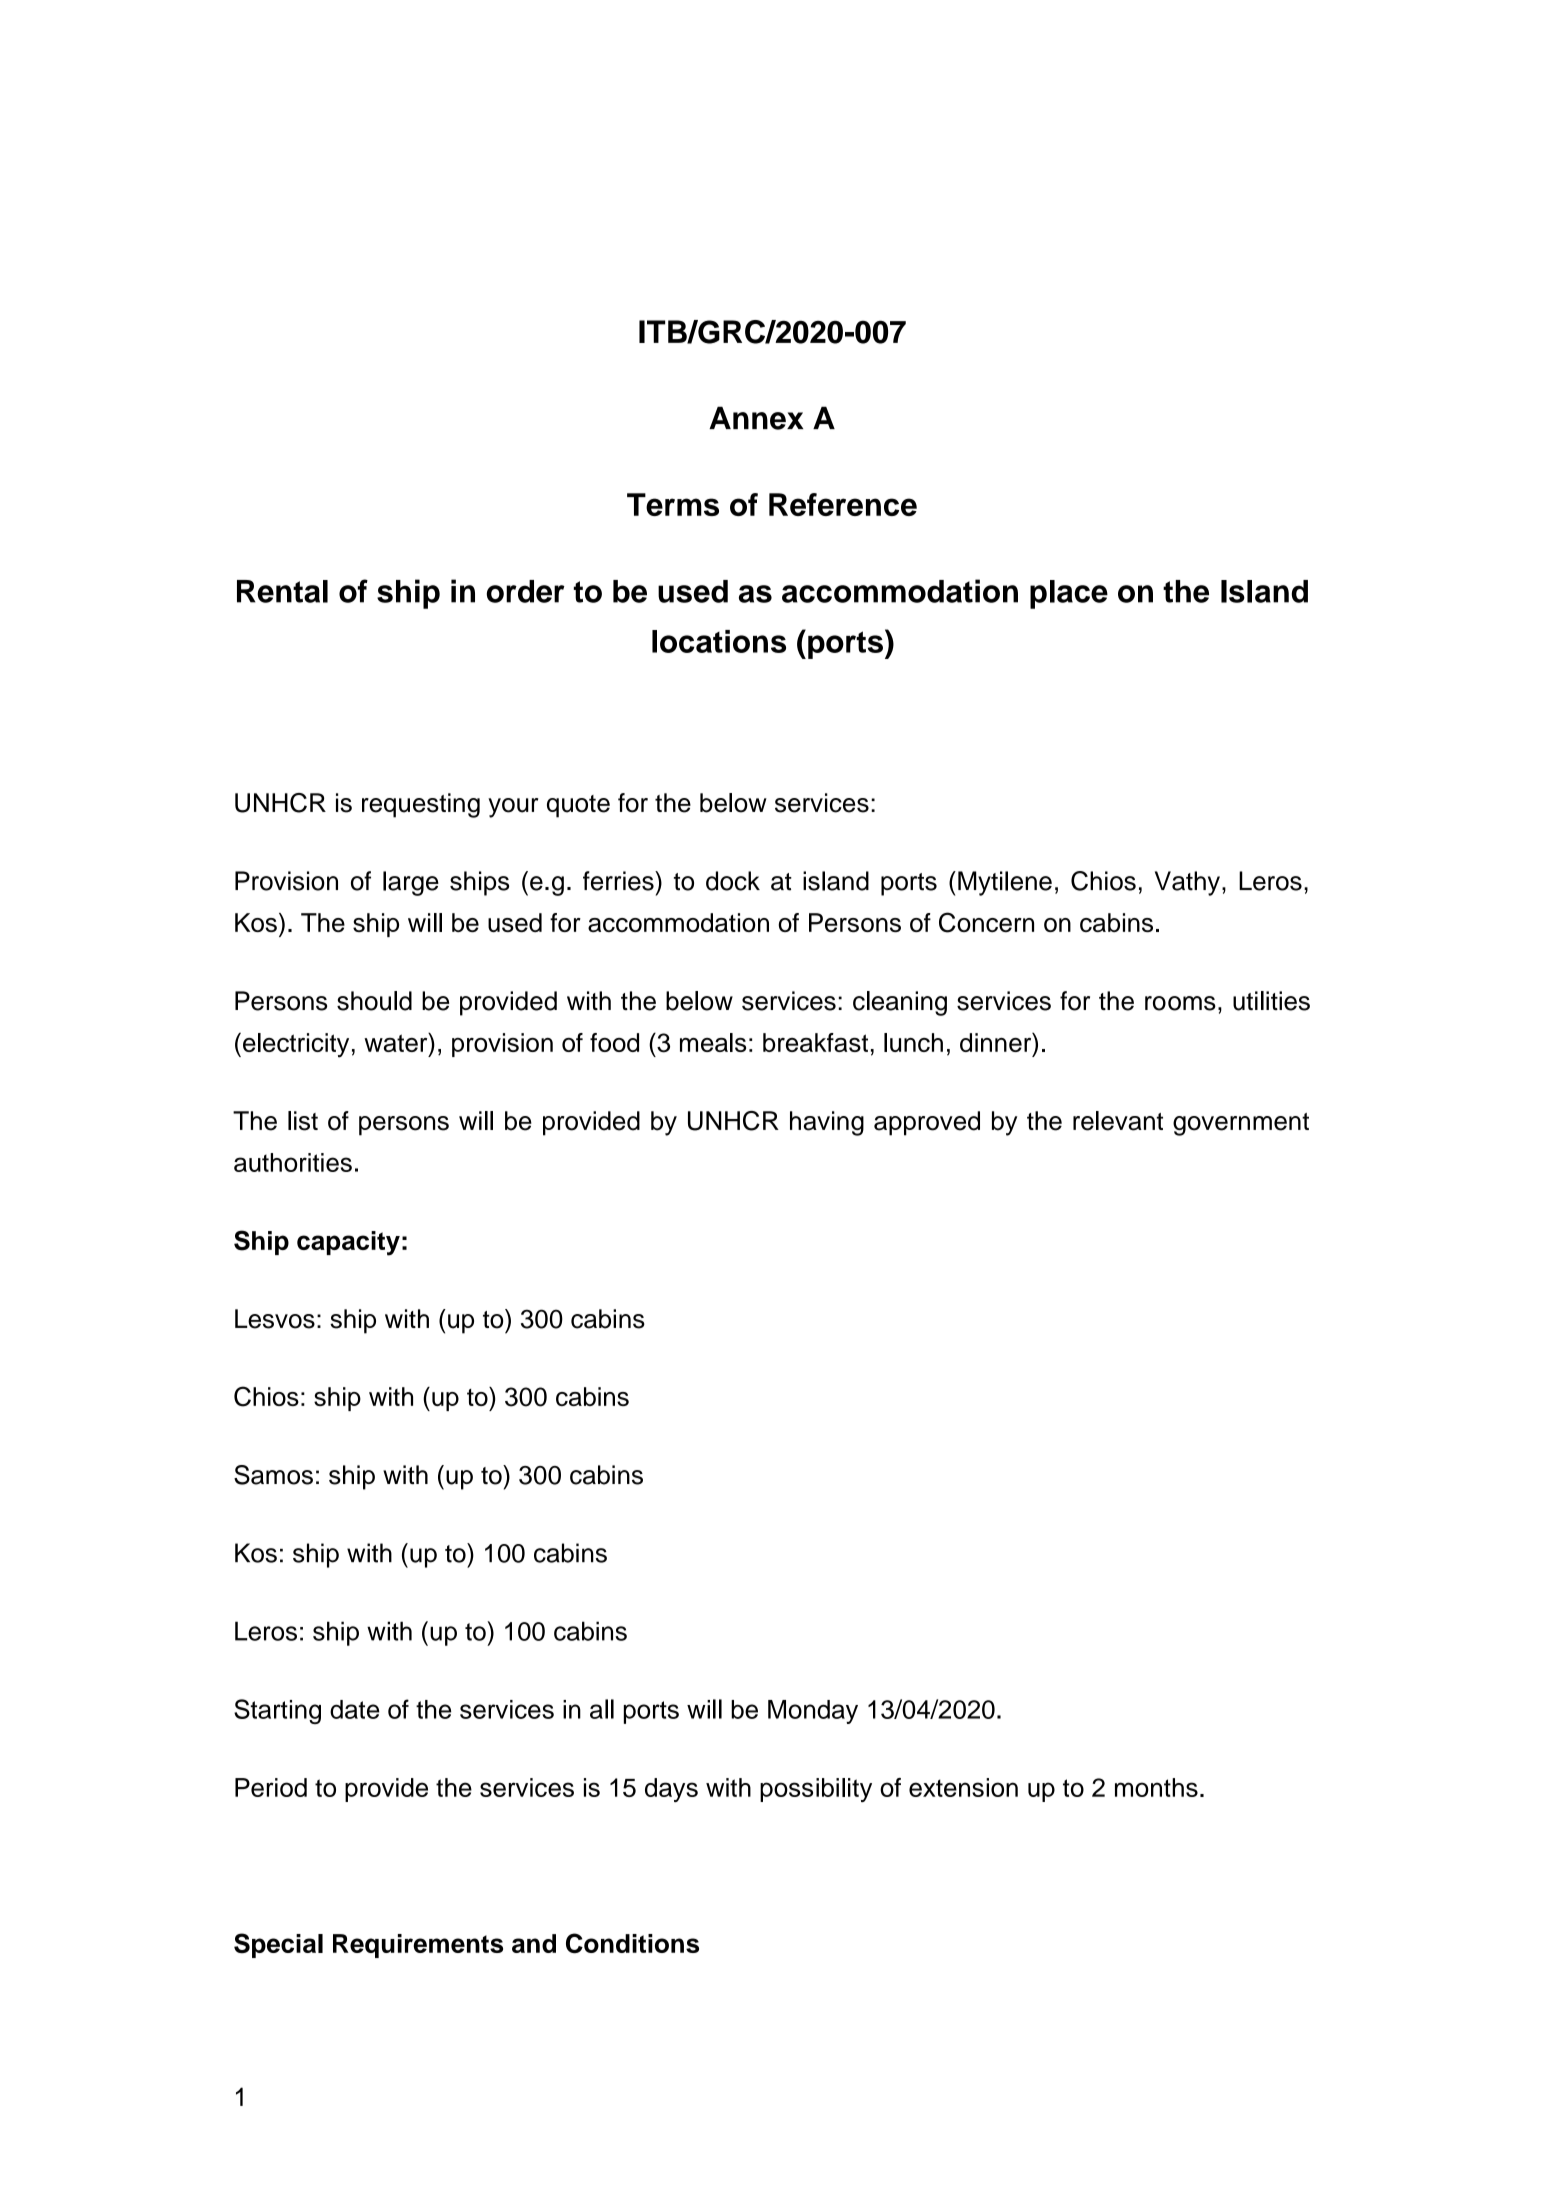 The height and width of the document is (2185, 1544). I want to click on months, so click(1156, 1787).
